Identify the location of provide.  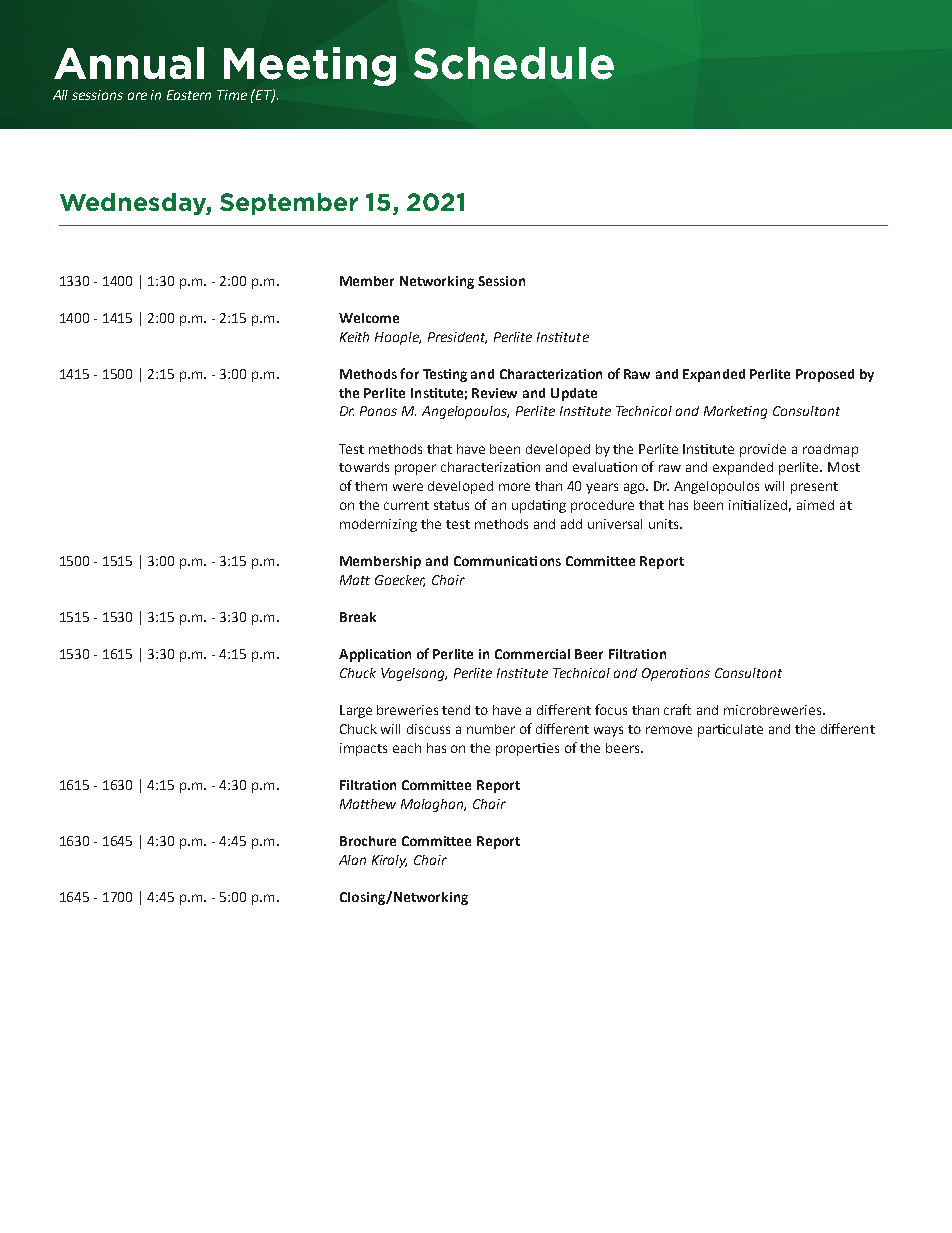
(763, 450).
